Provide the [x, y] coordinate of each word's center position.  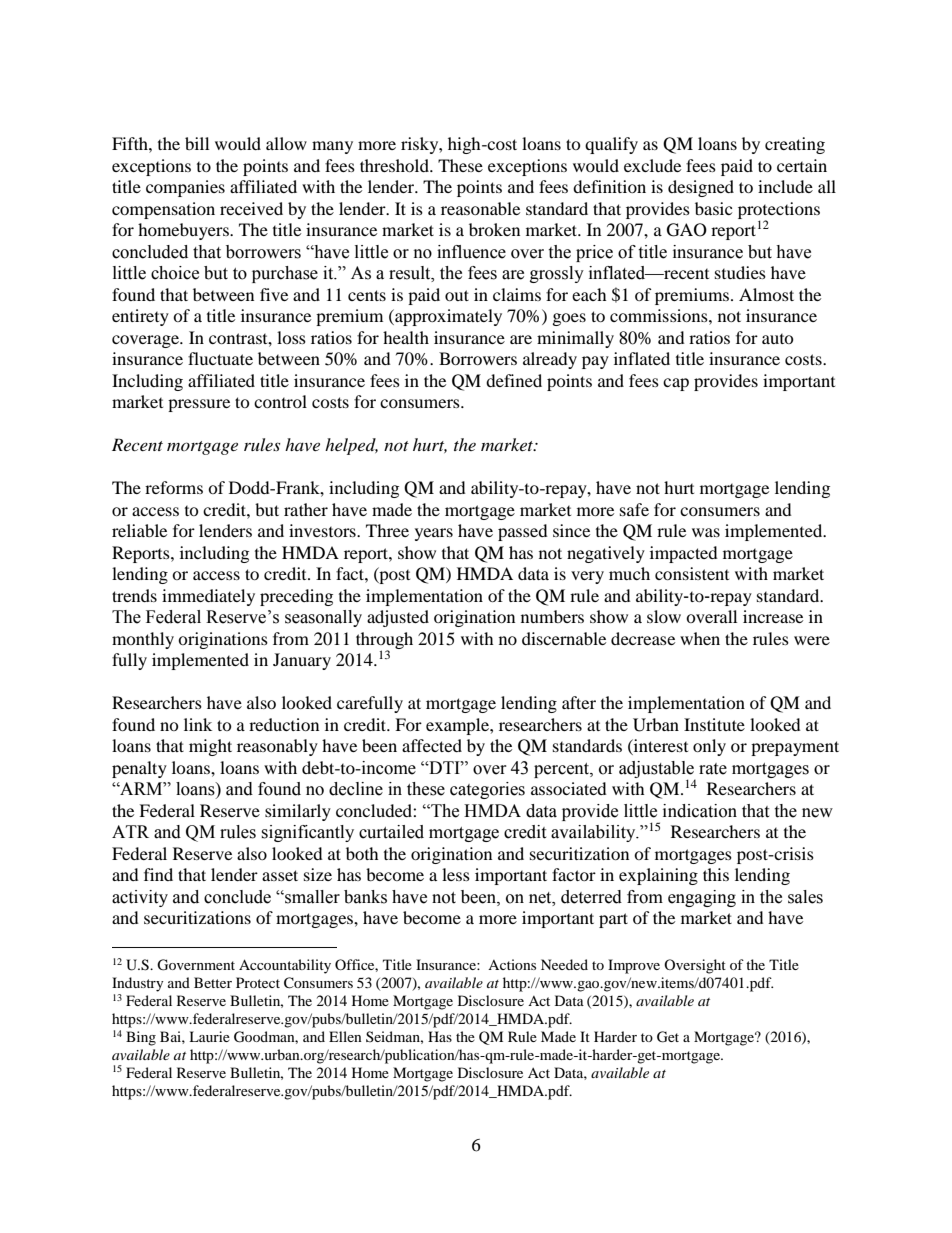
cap [676, 384]
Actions [512, 964]
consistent [692, 573]
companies [185, 188]
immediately [208, 597]
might [210, 747]
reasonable [480, 208]
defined [514, 380]
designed [701, 188]
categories [487, 790]
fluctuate [220, 358]
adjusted [398, 618]
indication [700, 811]
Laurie [209, 1036]
